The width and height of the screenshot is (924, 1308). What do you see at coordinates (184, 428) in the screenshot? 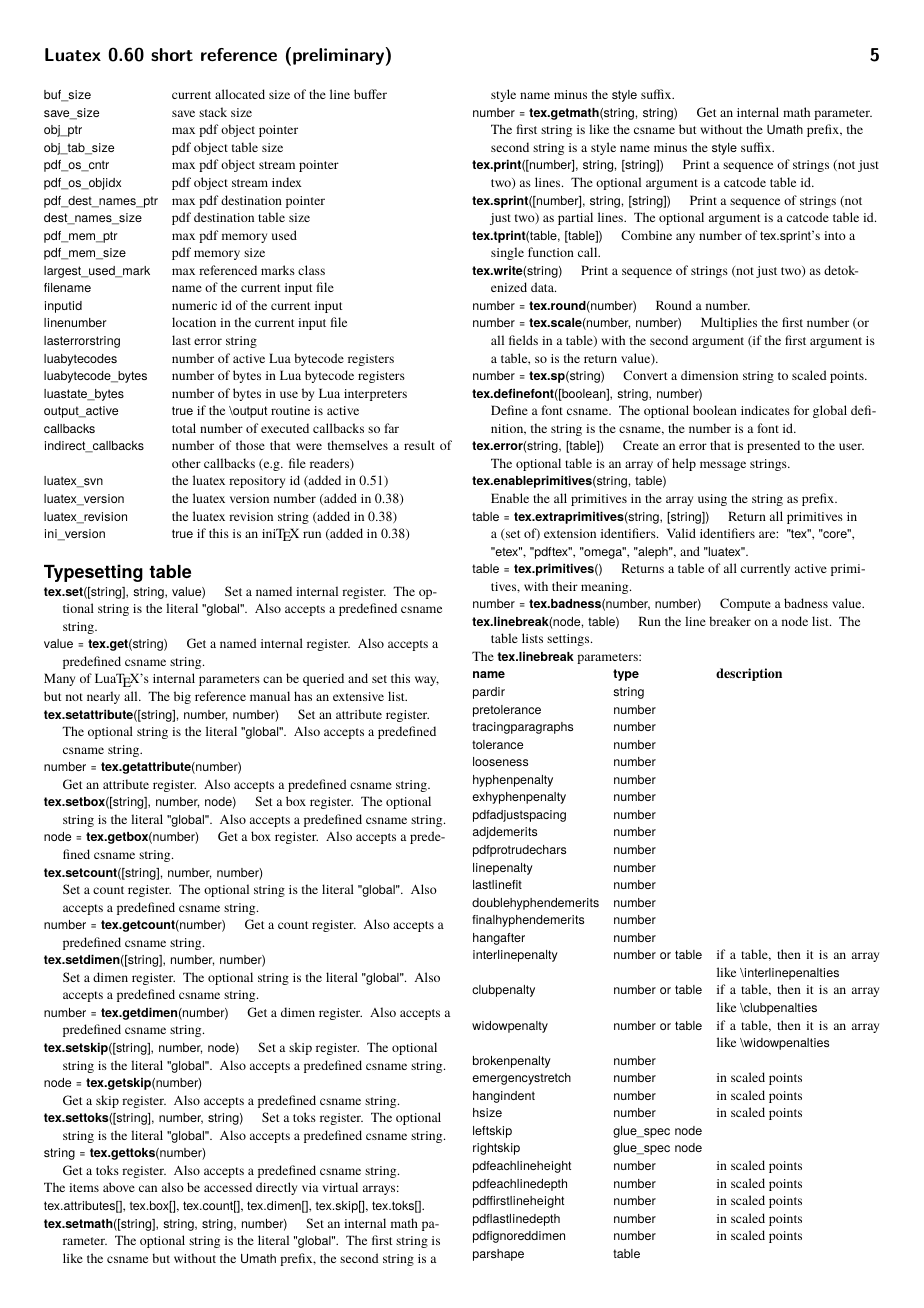
I see `total` at bounding box center [184, 428].
